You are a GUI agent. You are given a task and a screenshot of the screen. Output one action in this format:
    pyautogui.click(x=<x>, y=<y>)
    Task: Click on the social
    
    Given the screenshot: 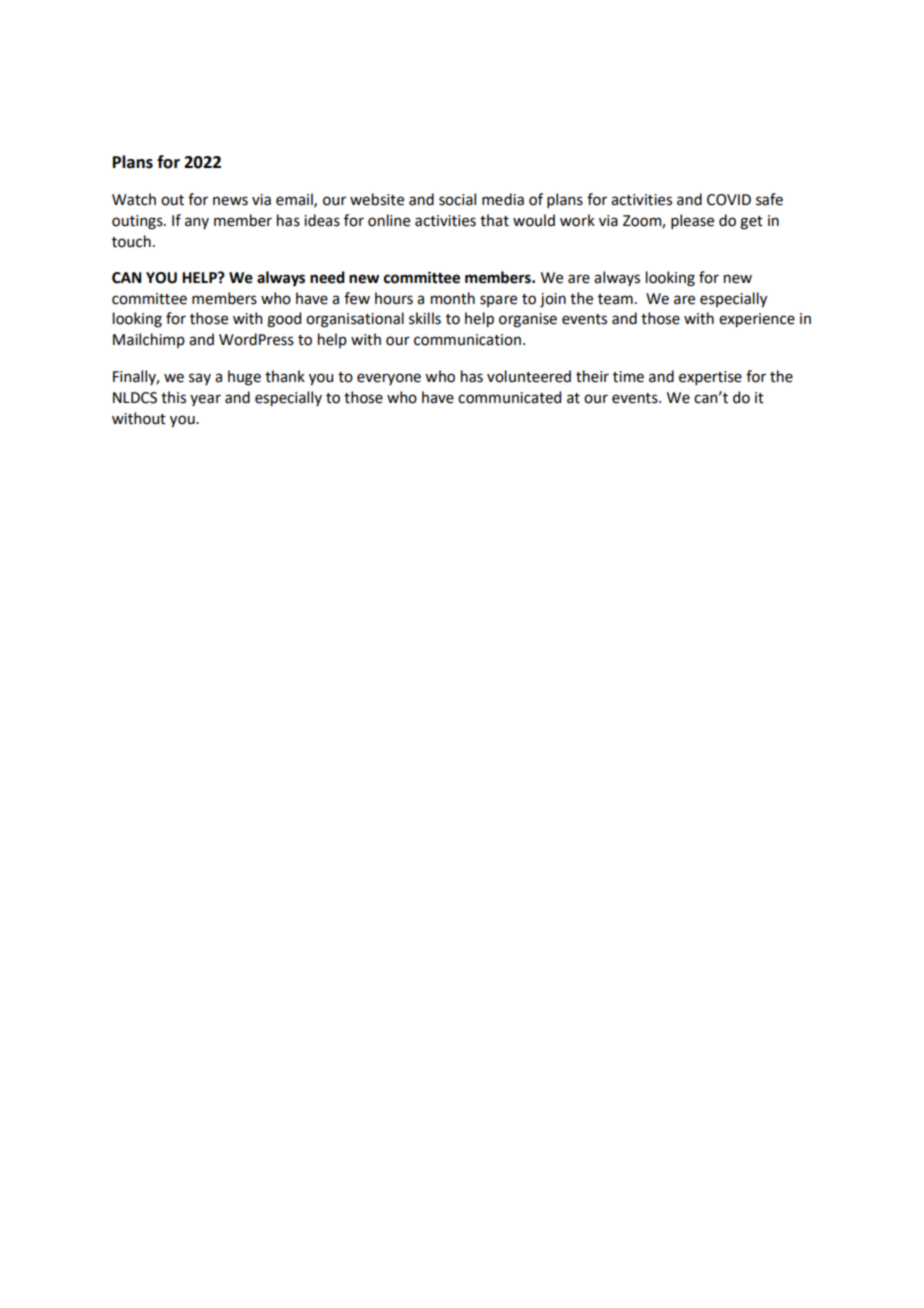 What is the action you would take?
    pyautogui.click(x=457, y=199)
